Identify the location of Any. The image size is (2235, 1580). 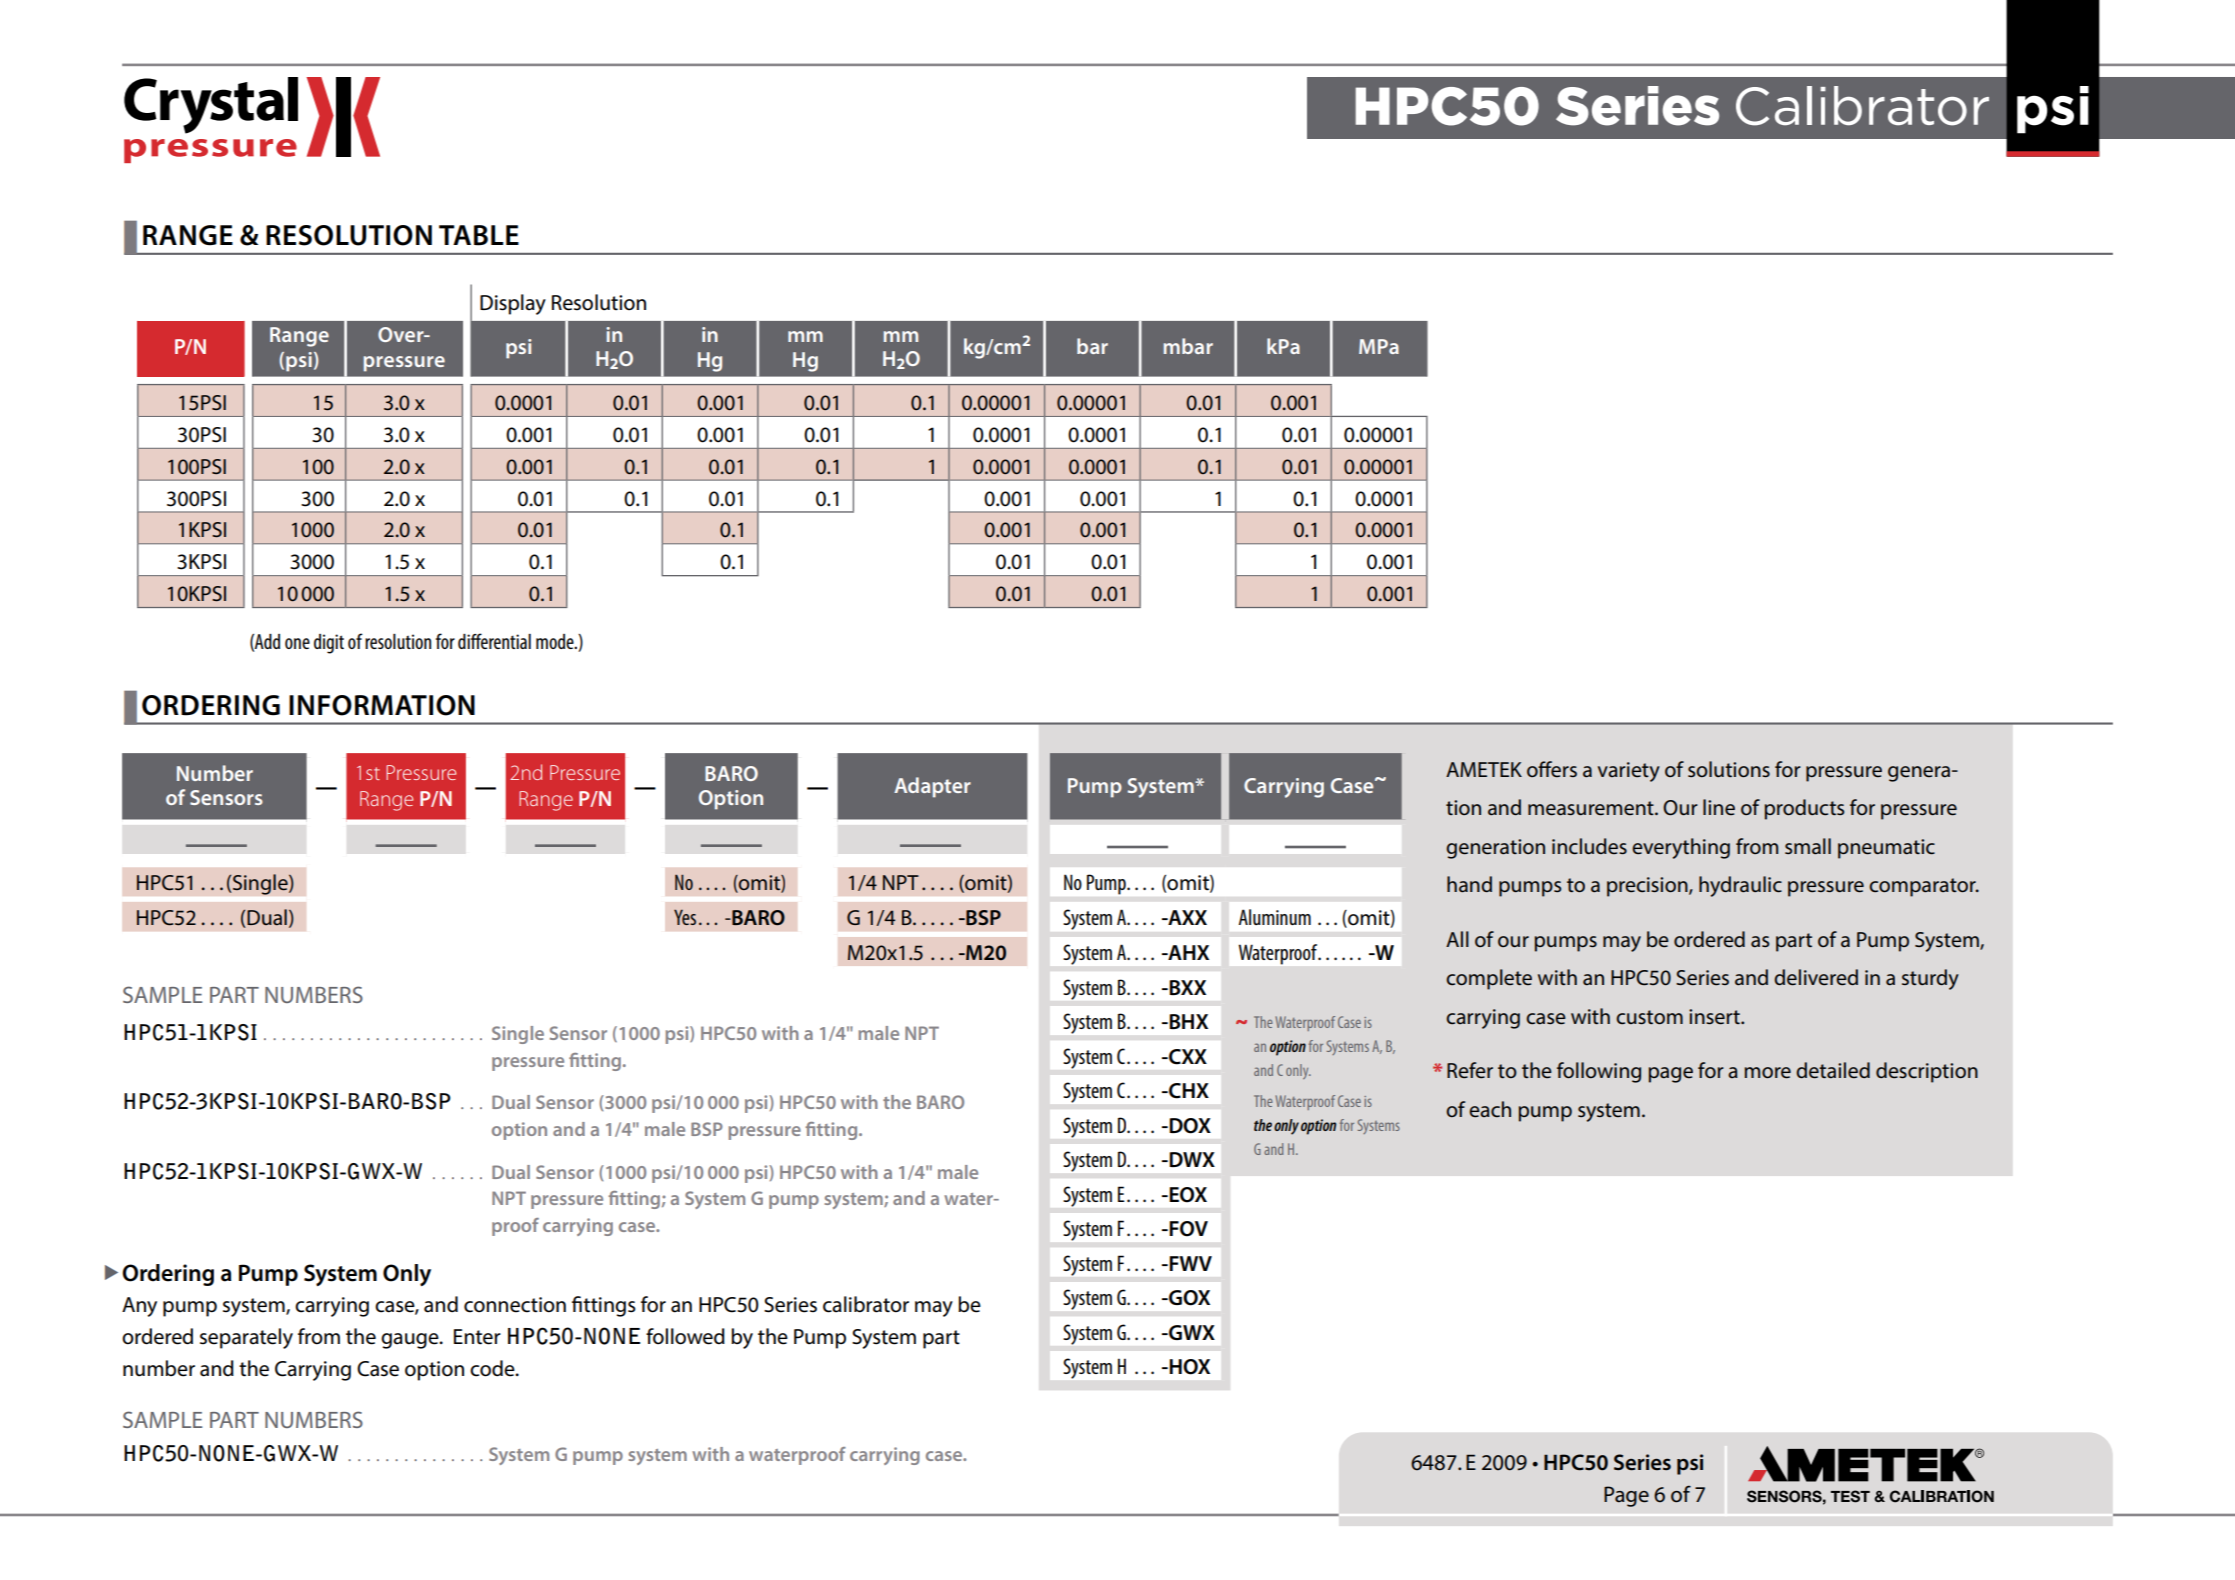
(139, 1307).
